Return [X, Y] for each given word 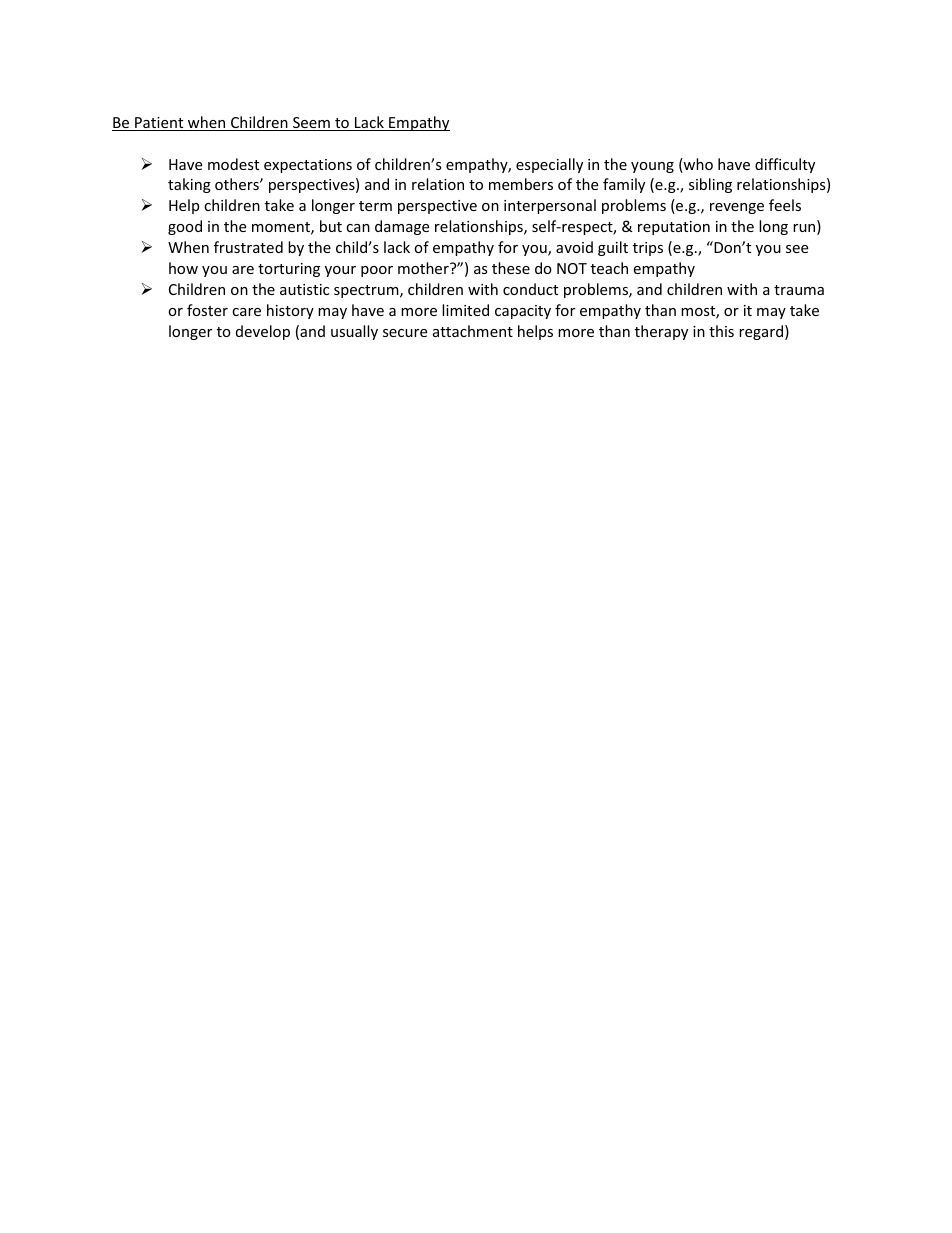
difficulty [785, 165]
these [511, 268]
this [721, 331]
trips [648, 249]
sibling [710, 185]
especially [549, 165]
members [521, 184]
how [183, 268]
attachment [473, 331]
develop [263, 332]
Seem [311, 124]
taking [189, 185]
